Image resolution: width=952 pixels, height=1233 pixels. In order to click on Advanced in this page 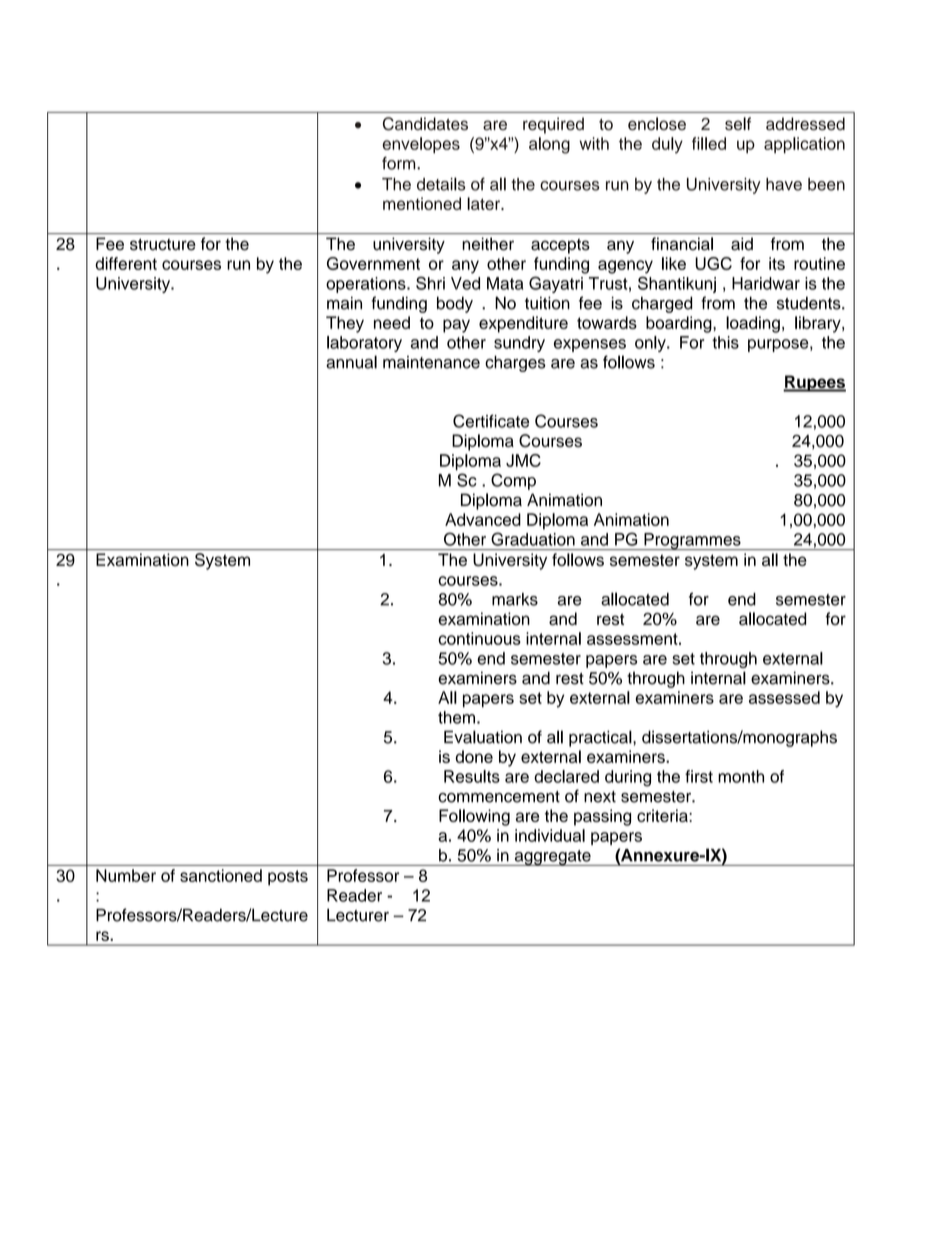, I will do `click(483, 519)`.
